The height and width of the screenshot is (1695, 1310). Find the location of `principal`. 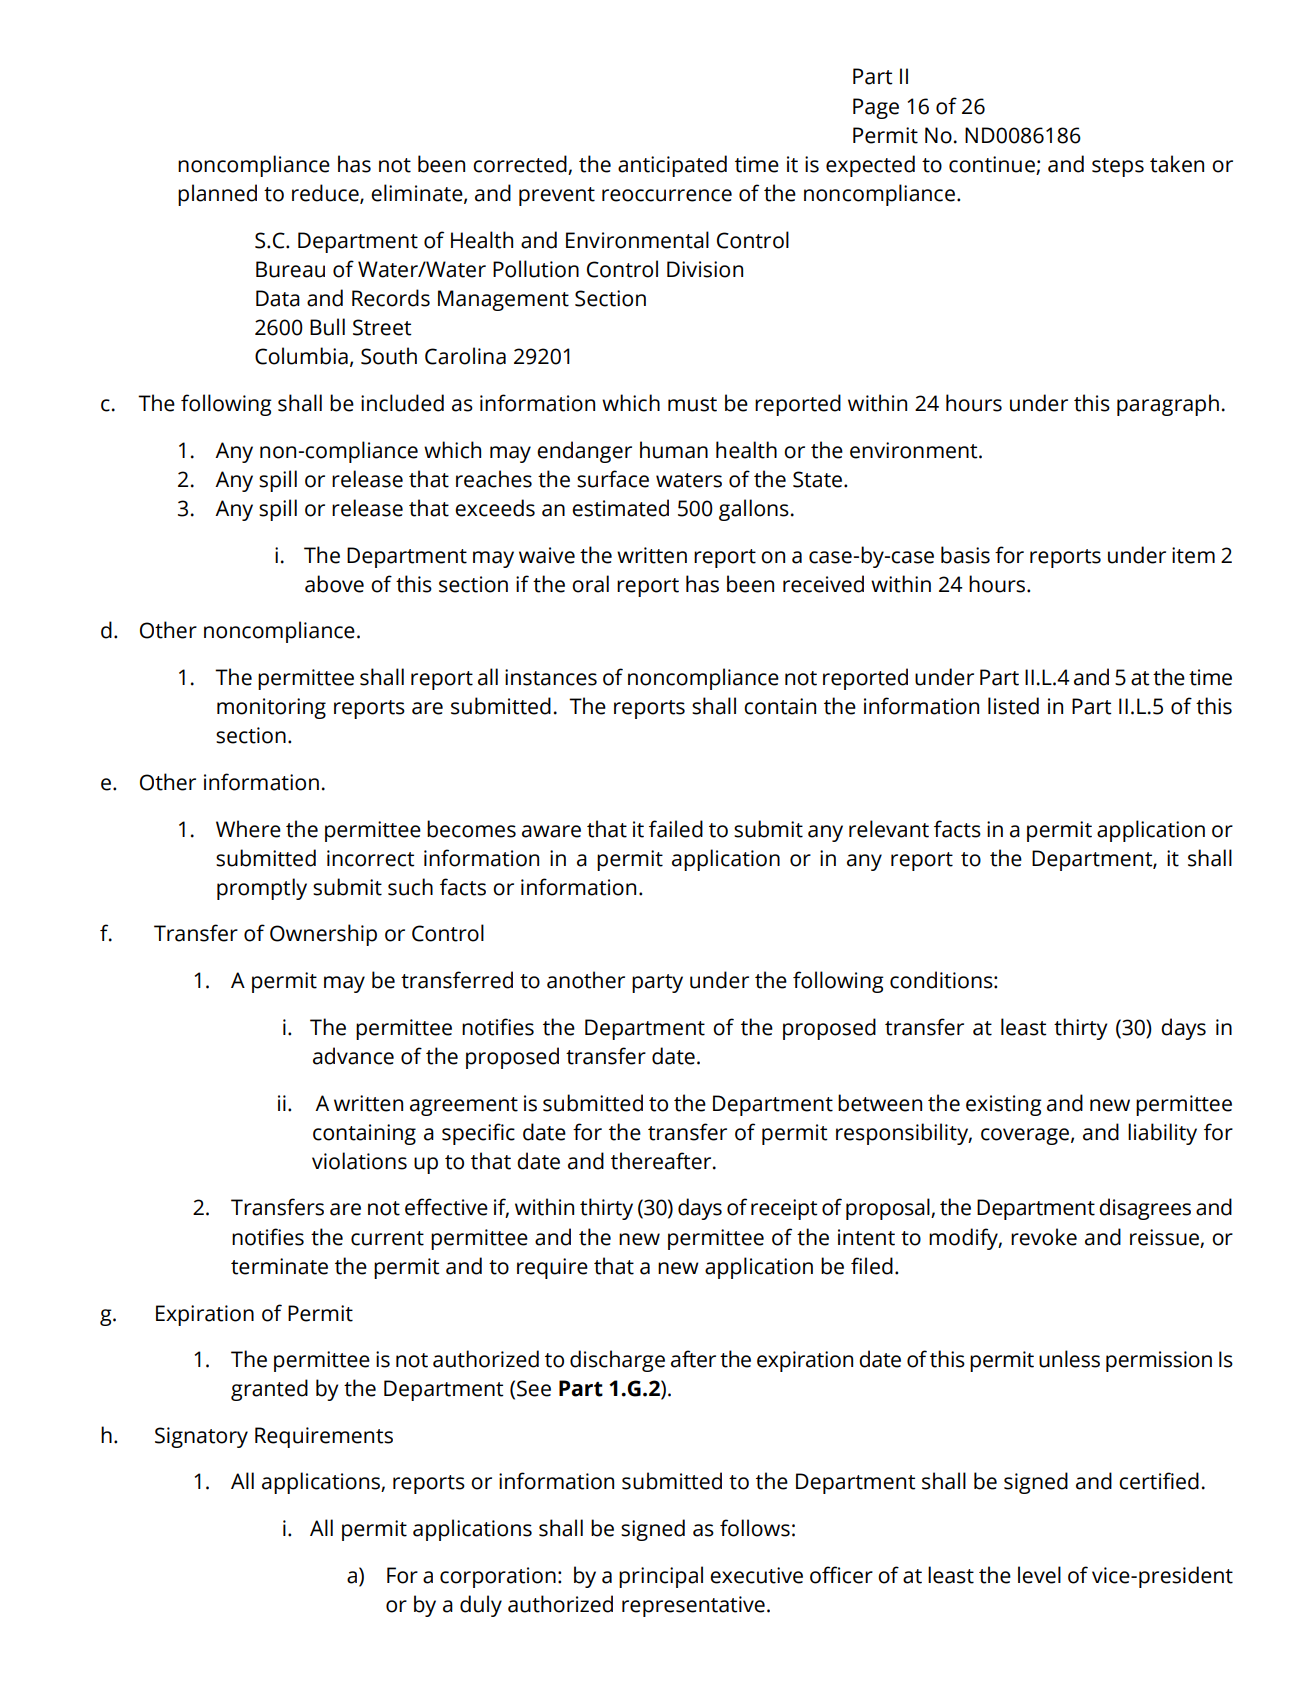

principal is located at coordinates (661, 1577).
